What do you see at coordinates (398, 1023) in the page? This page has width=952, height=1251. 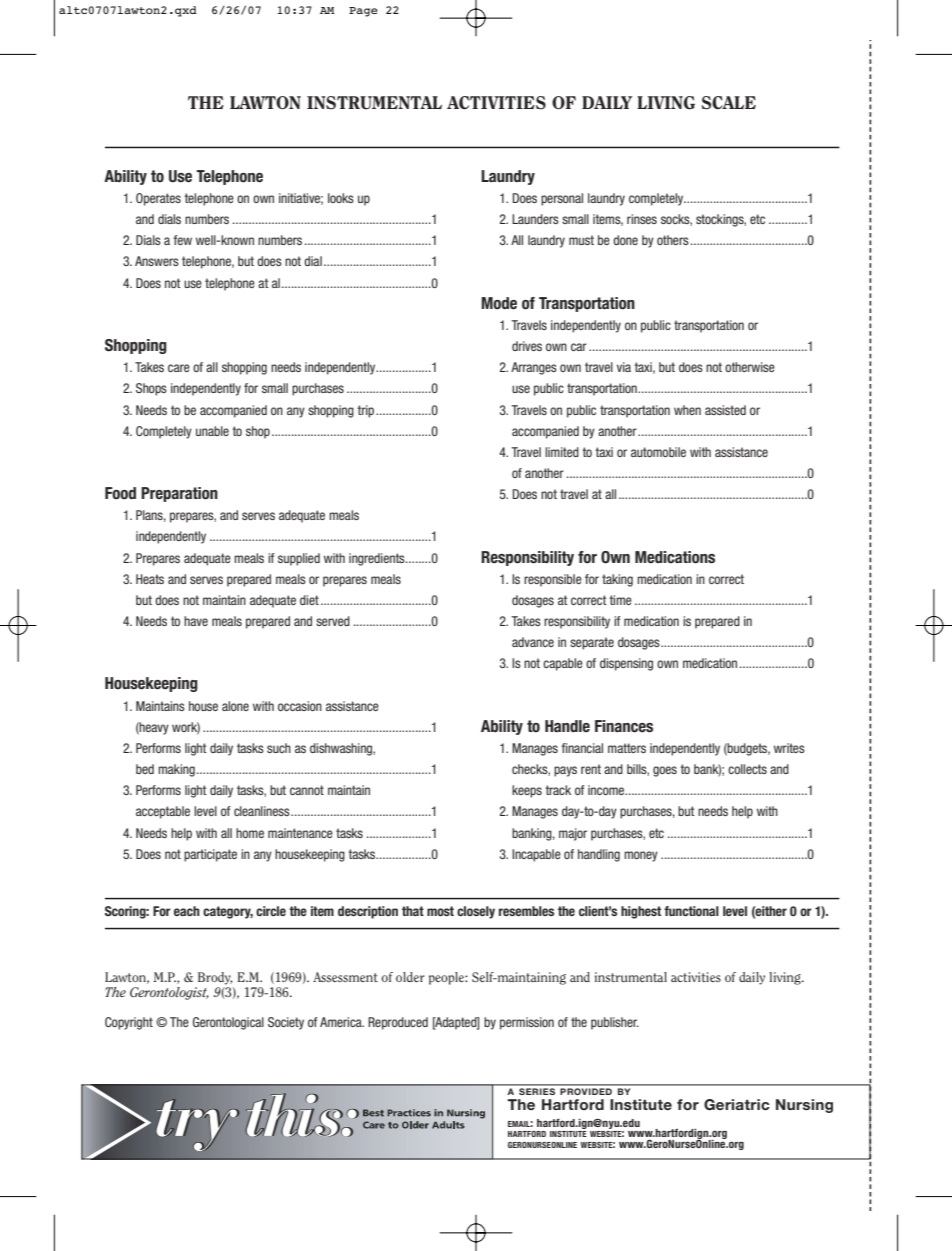 I see `Reproduced` at bounding box center [398, 1023].
